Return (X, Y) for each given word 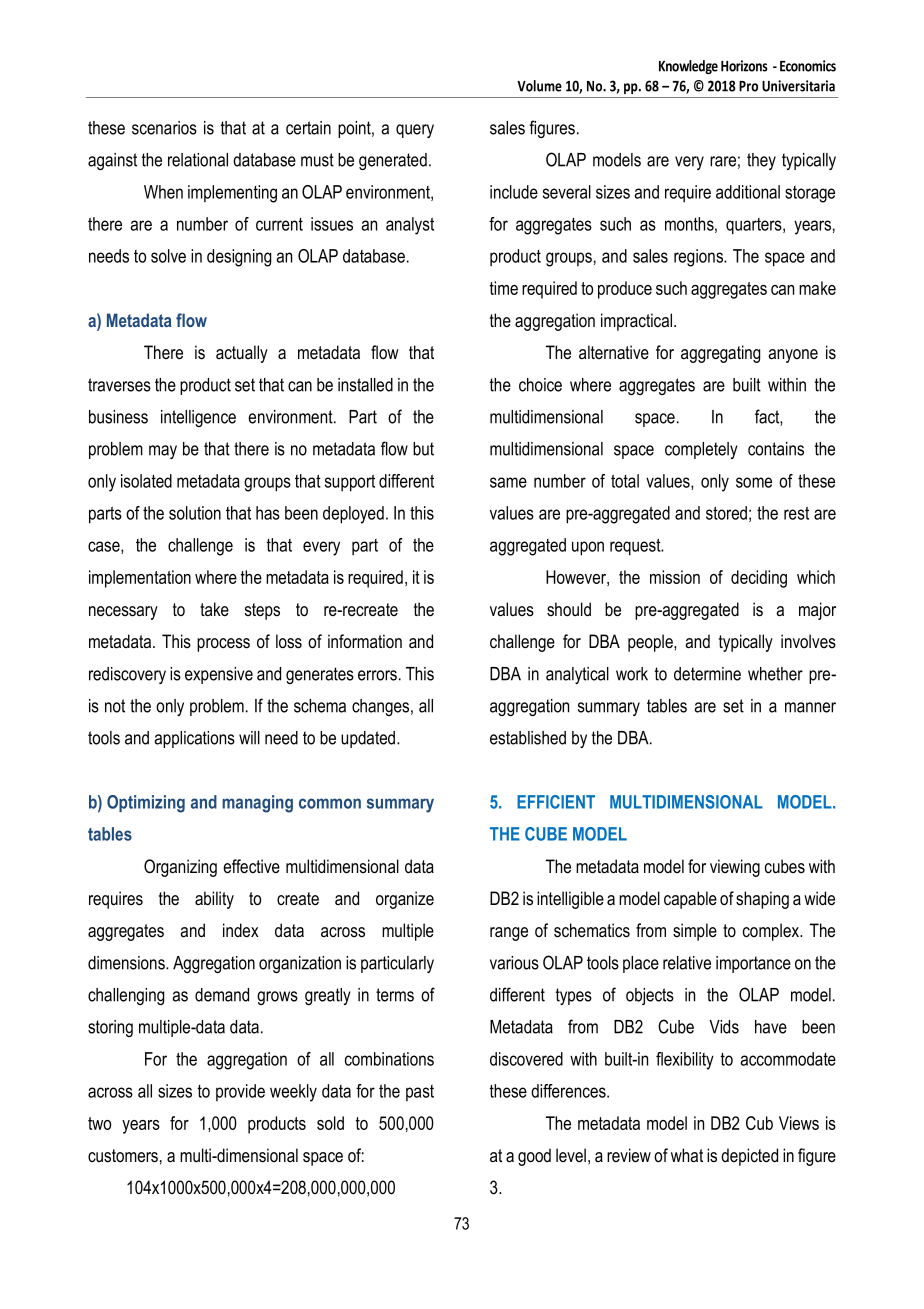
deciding (759, 579)
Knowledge (688, 67)
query (415, 131)
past (420, 1093)
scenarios (164, 128)
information (365, 641)
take (214, 609)
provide (240, 1092)
